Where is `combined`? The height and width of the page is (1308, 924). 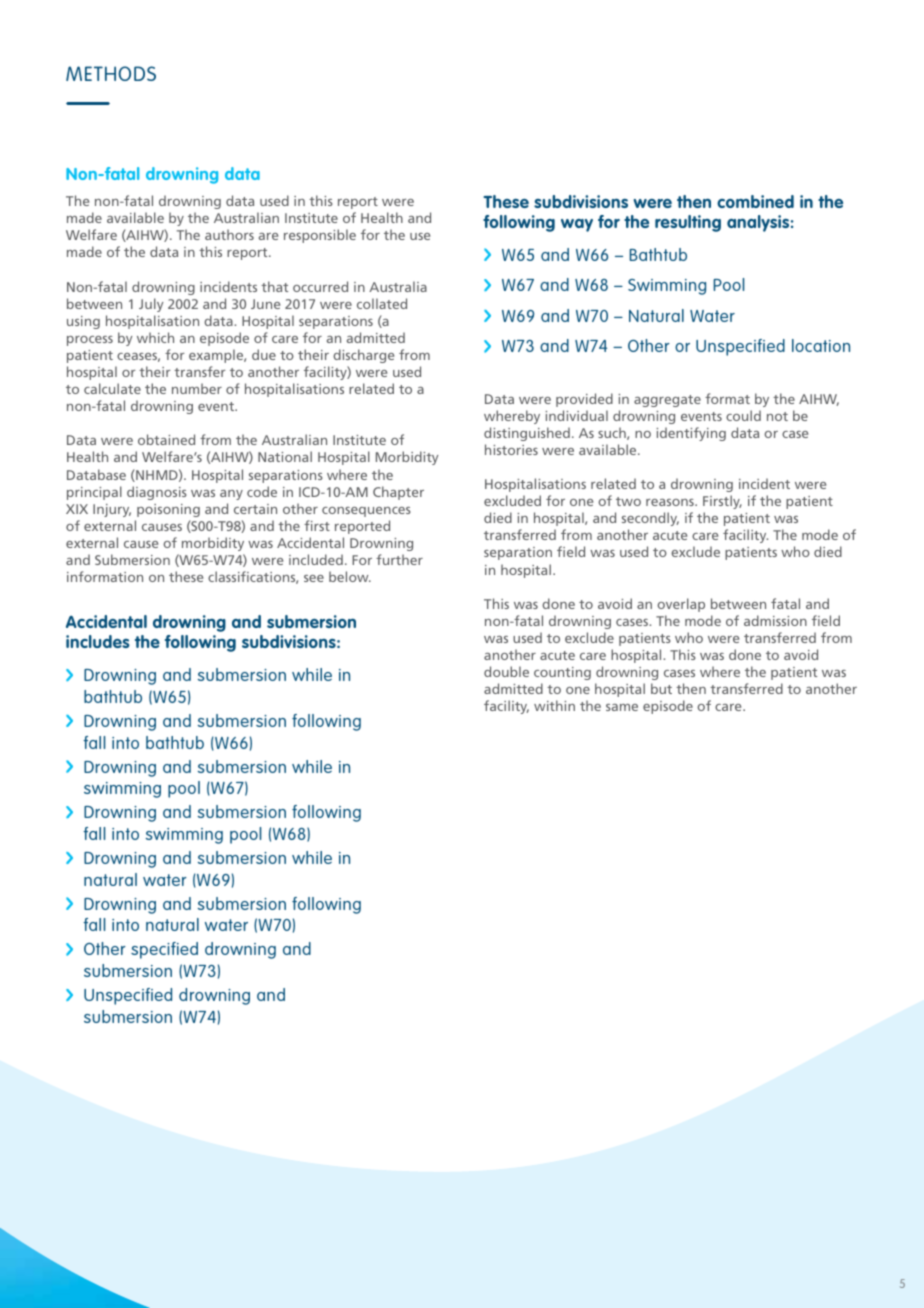 combined is located at coordinates (755, 201).
